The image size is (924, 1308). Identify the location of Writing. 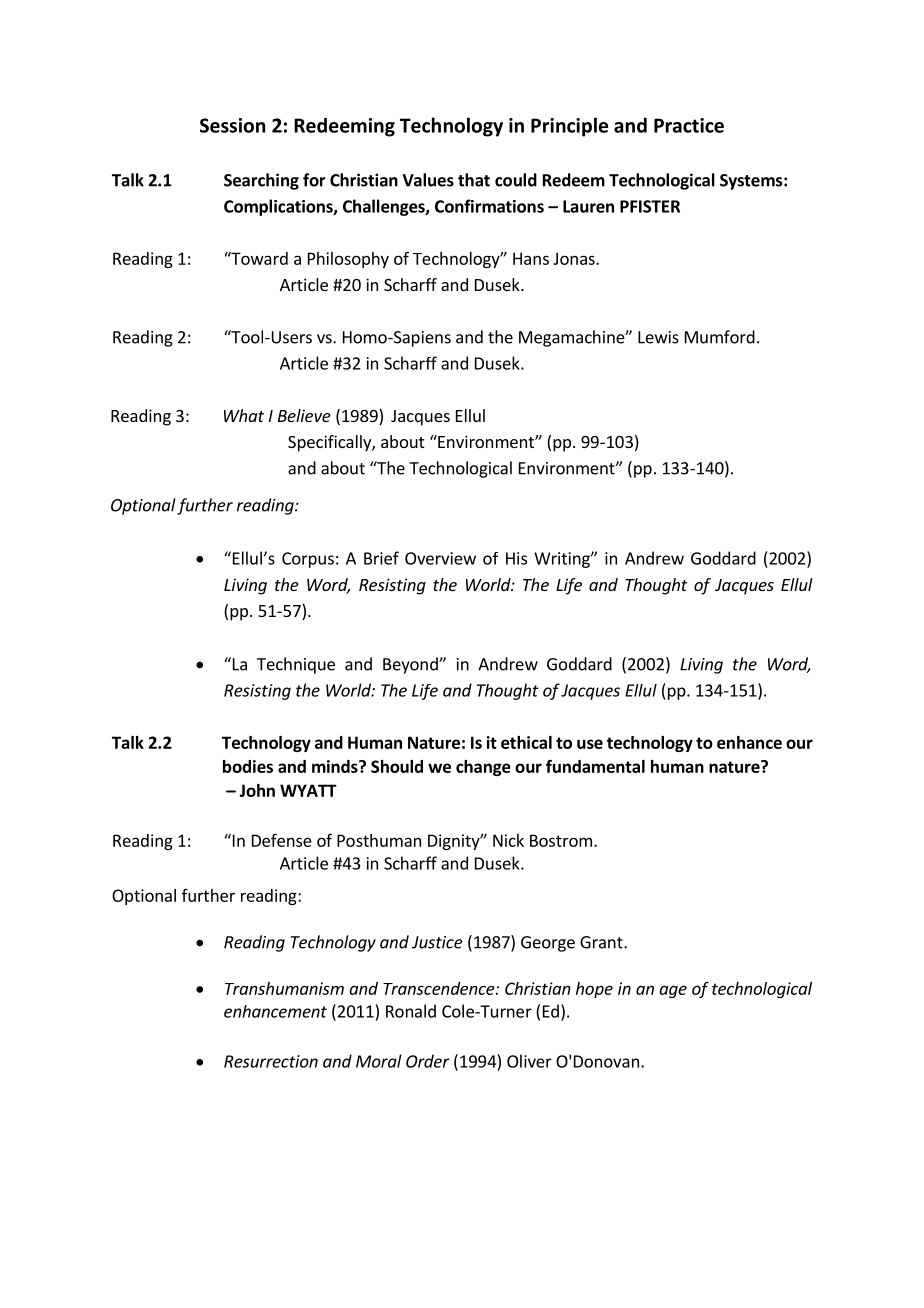
(563, 560).
